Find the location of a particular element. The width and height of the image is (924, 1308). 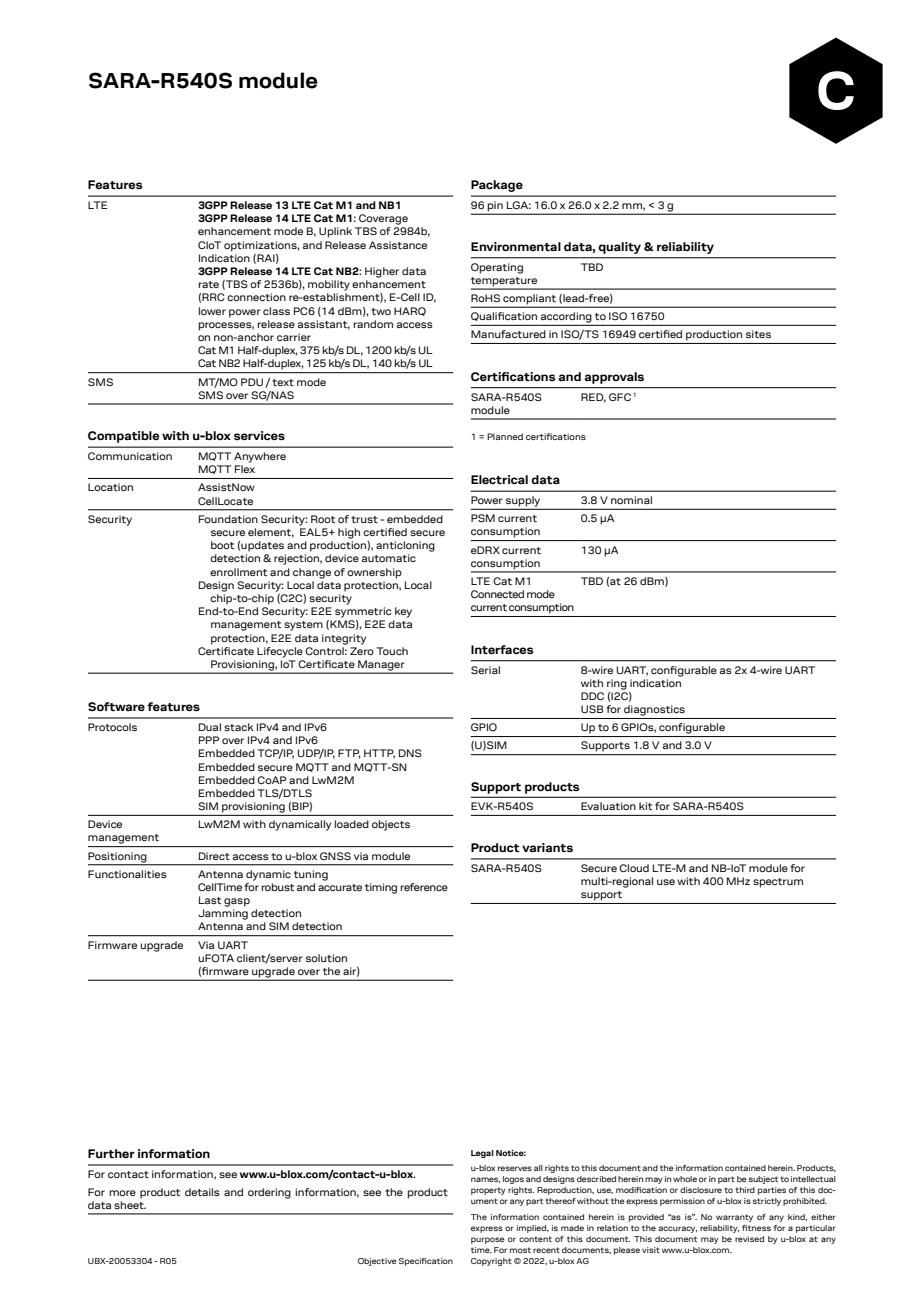

quality is located at coordinates (619, 248).
